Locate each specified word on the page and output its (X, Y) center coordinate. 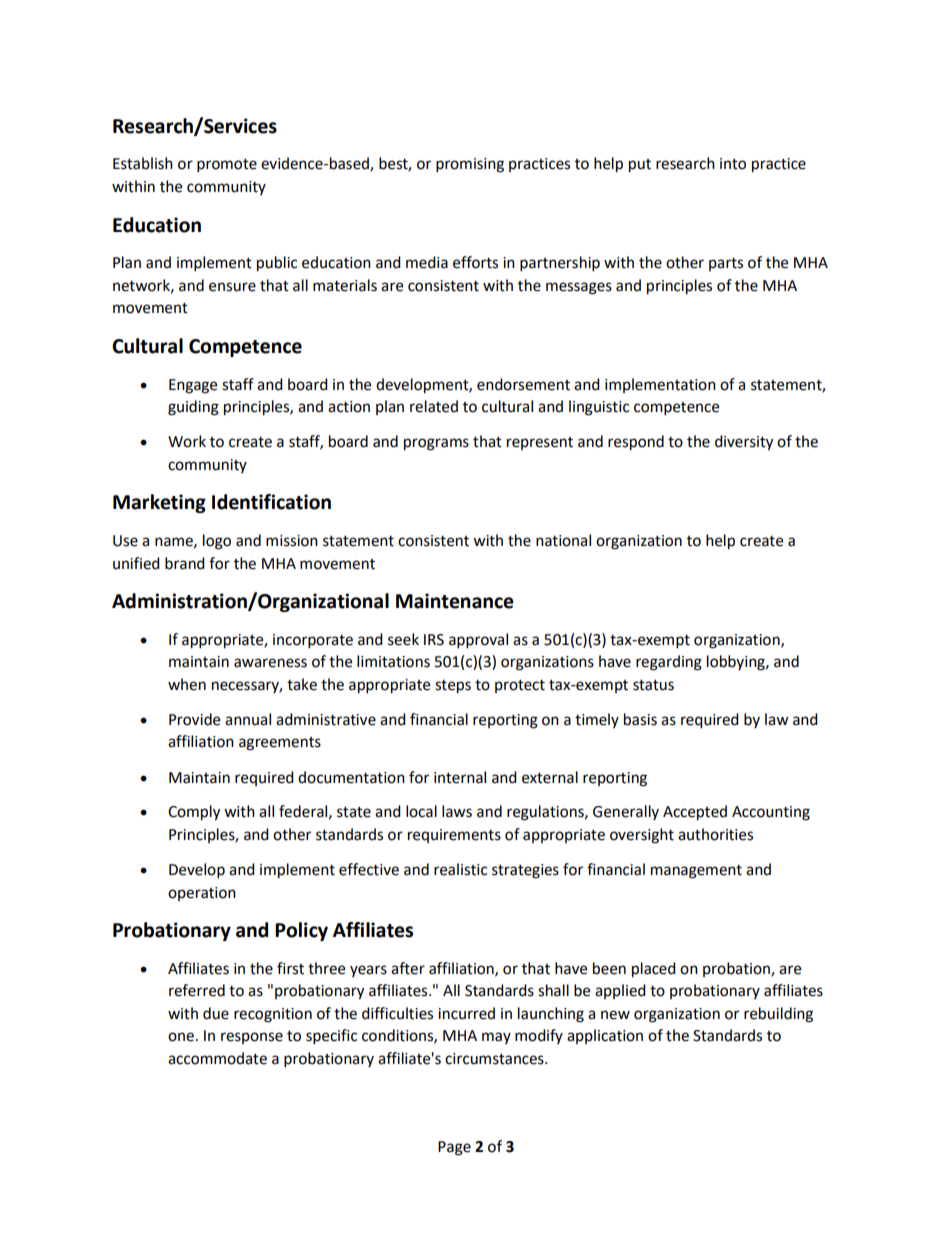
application (605, 1036)
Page (454, 1148)
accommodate (217, 1058)
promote (227, 166)
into (733, 164)
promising (470, 165)
